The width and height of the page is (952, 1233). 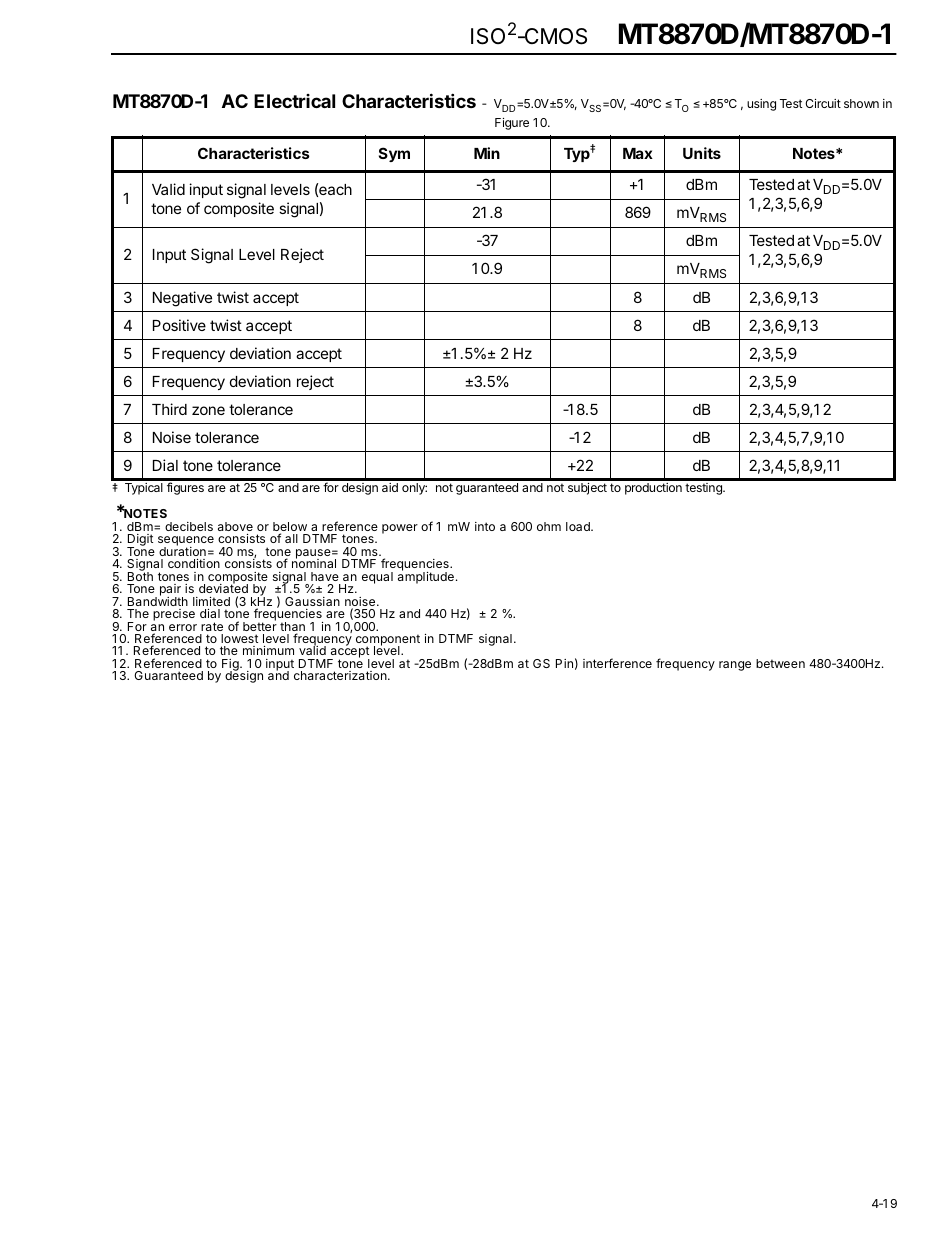 I want to click on lowest, so click(x=239, y=638).
